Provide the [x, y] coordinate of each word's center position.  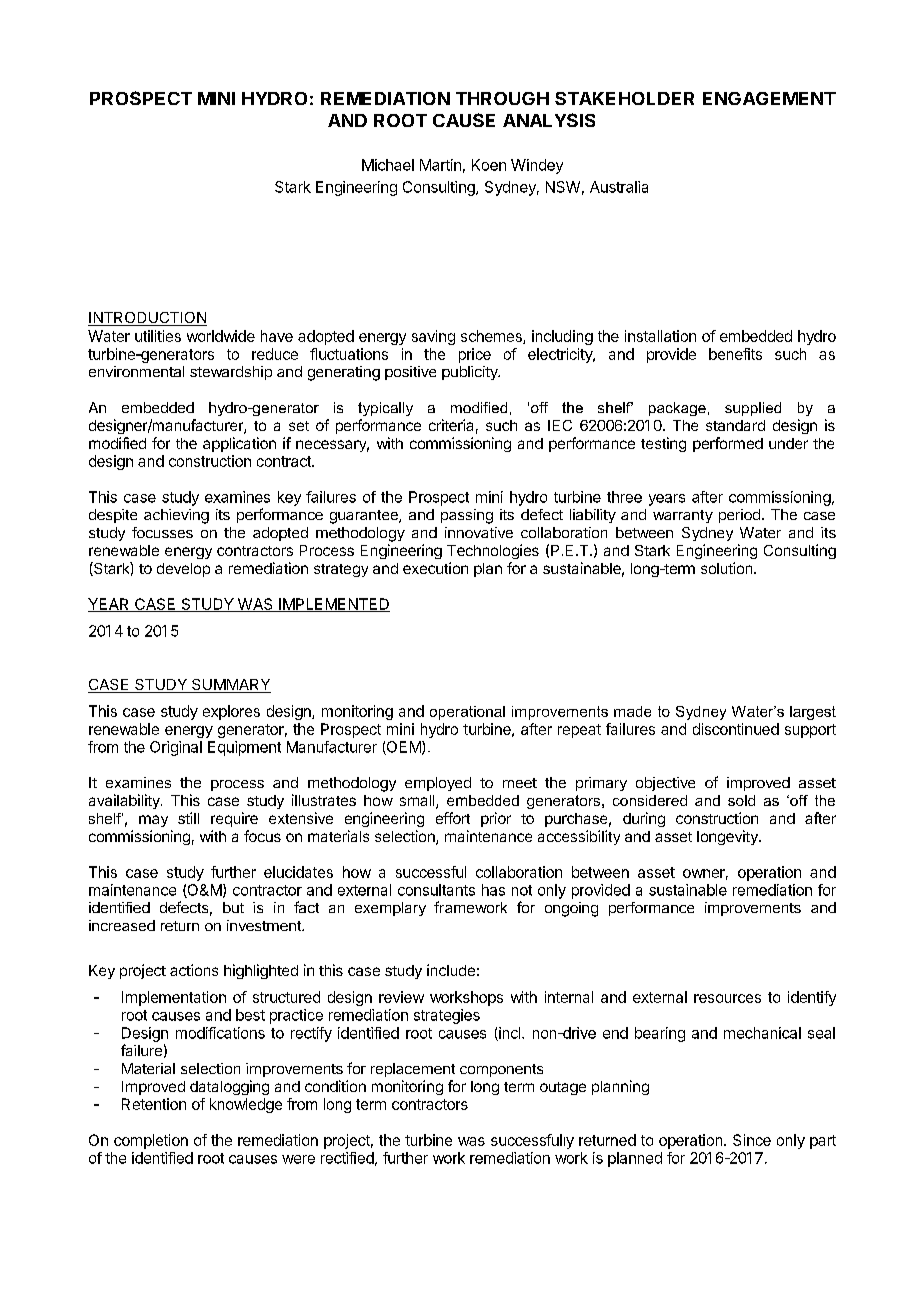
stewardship [231, 373]
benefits [735, 354]
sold [741, 800]
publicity [471, 373]
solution [726, 568]
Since [752, 1140]
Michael [388, 165]
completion [151, 1141]
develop [183, 570]
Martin [440, 165]
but [233, 907]
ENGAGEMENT [769, 98]
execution [435, 568]
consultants [436, 890]
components [501, 1070]
